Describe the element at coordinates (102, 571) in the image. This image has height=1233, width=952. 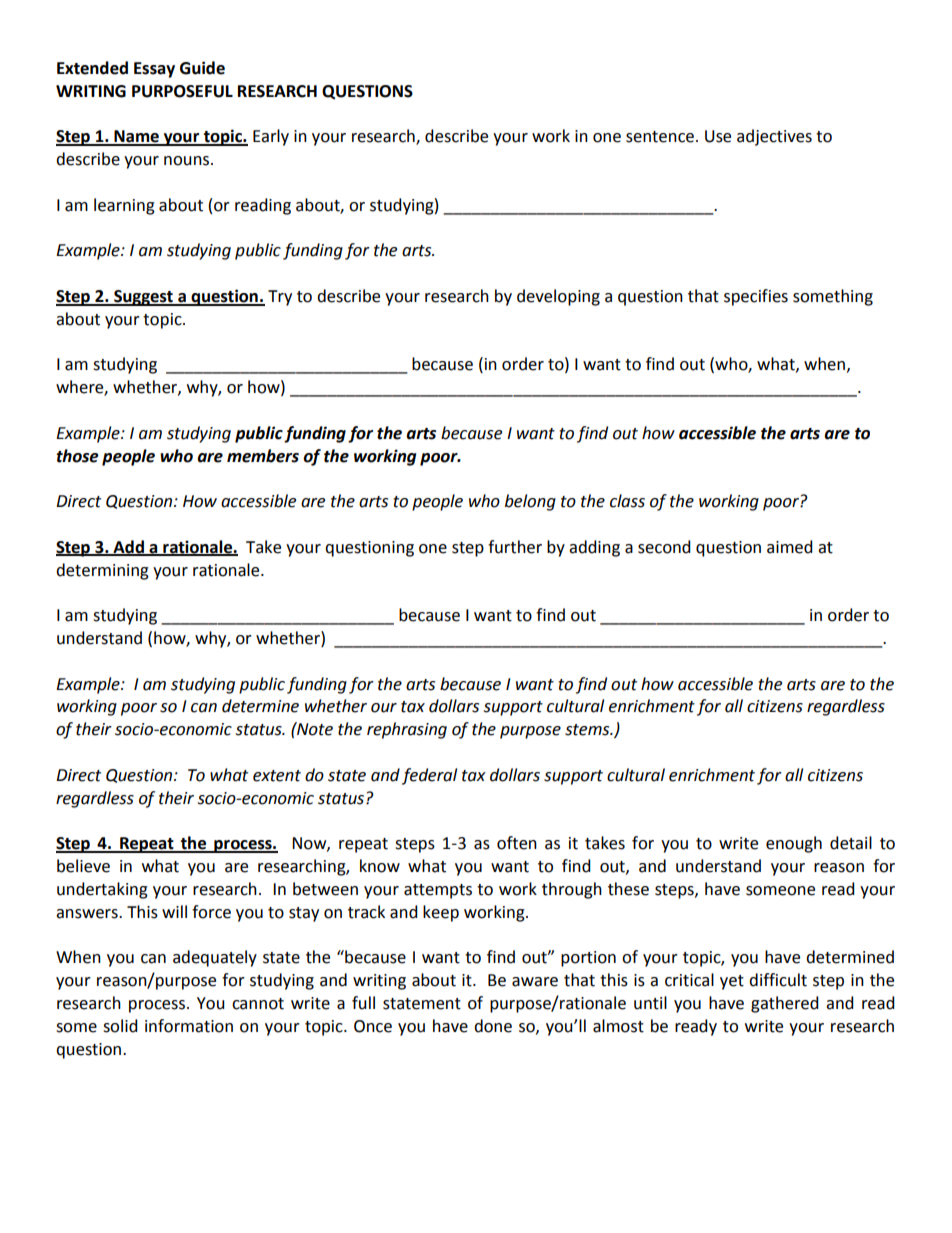
I see `determining` at that location.
